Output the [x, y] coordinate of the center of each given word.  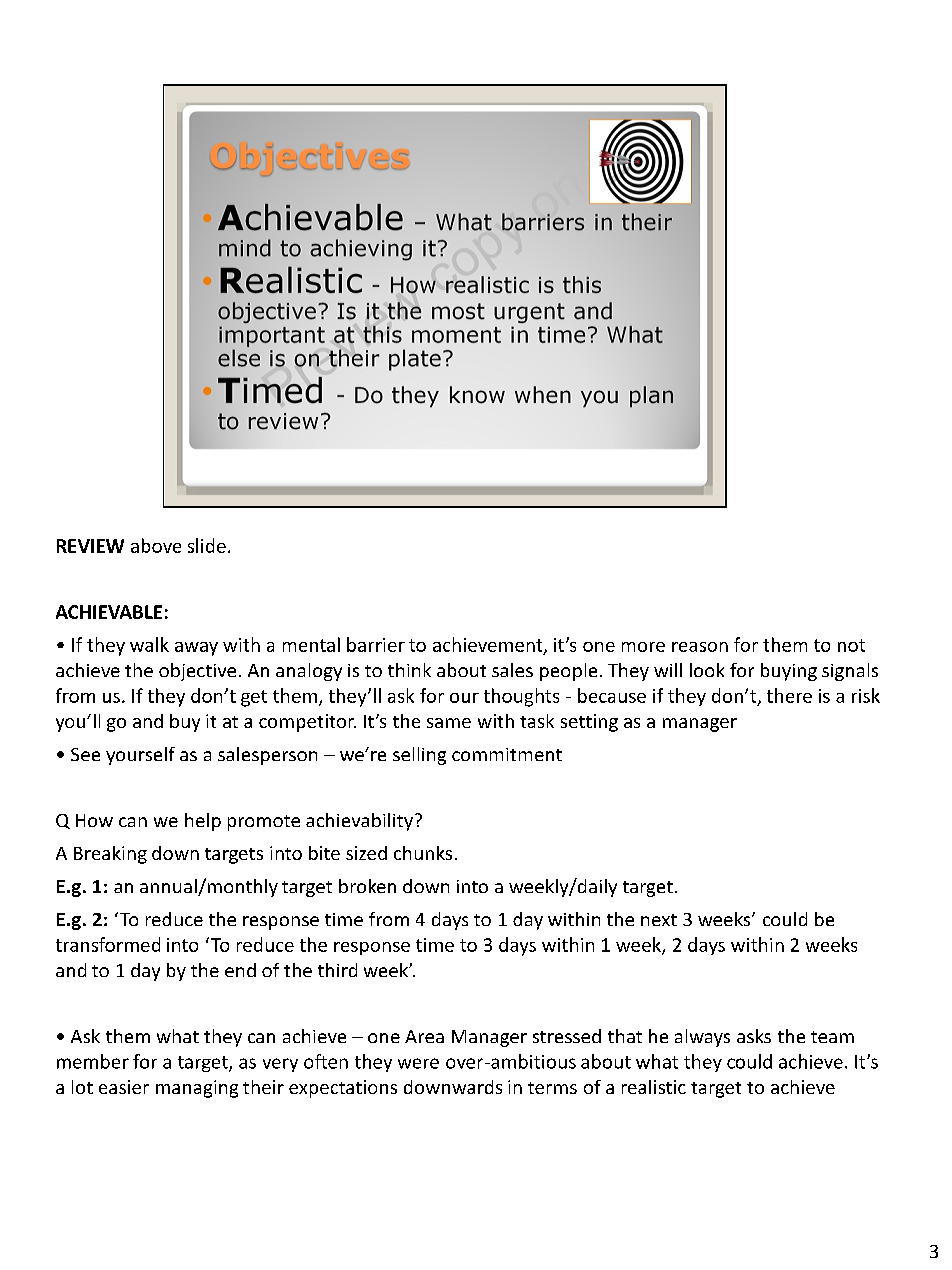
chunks [423, 853]
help [203, 822]
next [659, 920]
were [418, 1063]
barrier [376, 644]
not [851, 645]
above [156, 545]
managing [197, 1089]
